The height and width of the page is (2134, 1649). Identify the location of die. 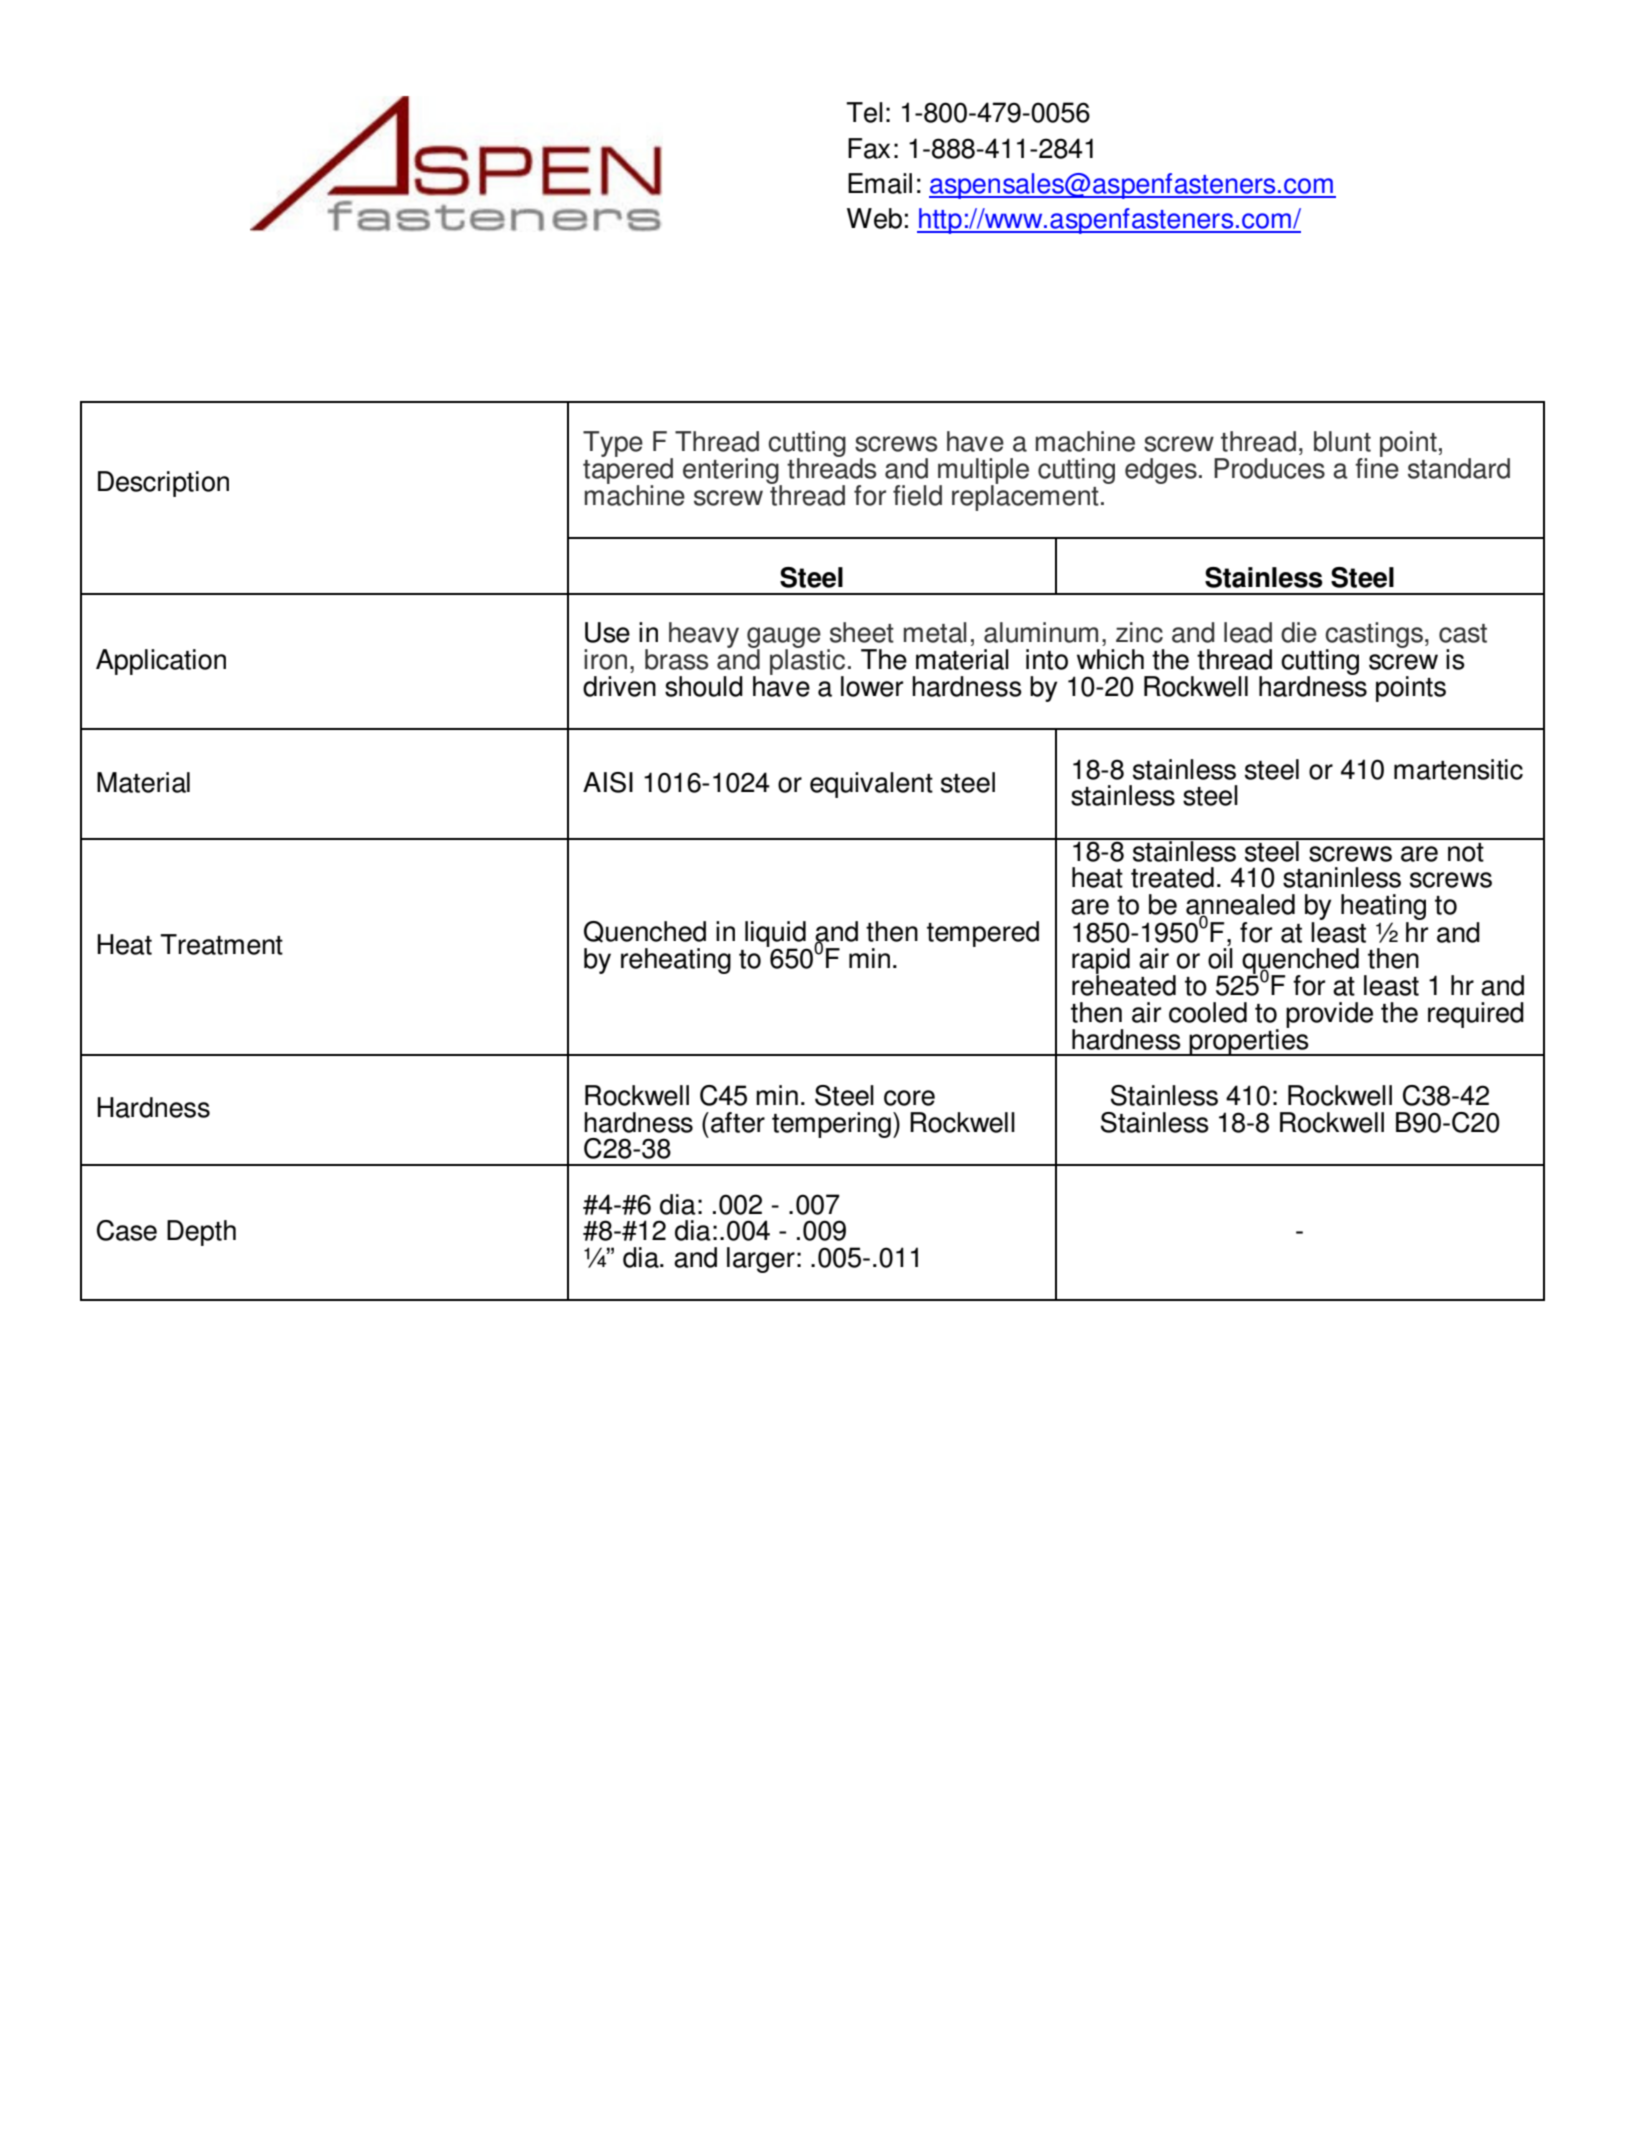
(1299, 632).
